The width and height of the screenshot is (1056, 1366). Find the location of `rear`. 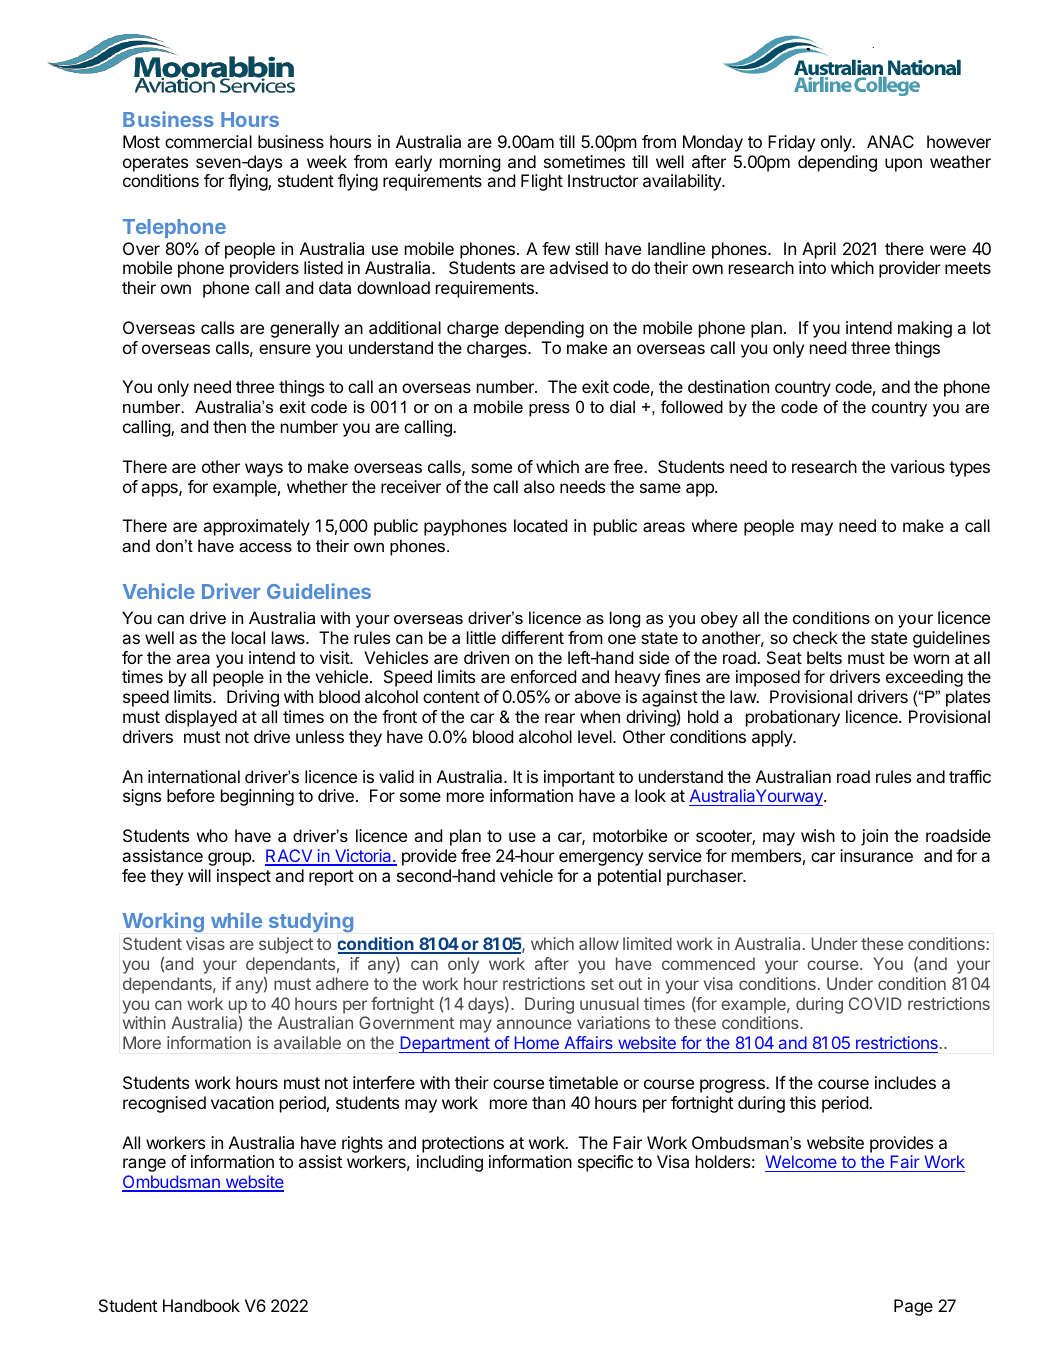

rear is located at coordinates (560, 718).
